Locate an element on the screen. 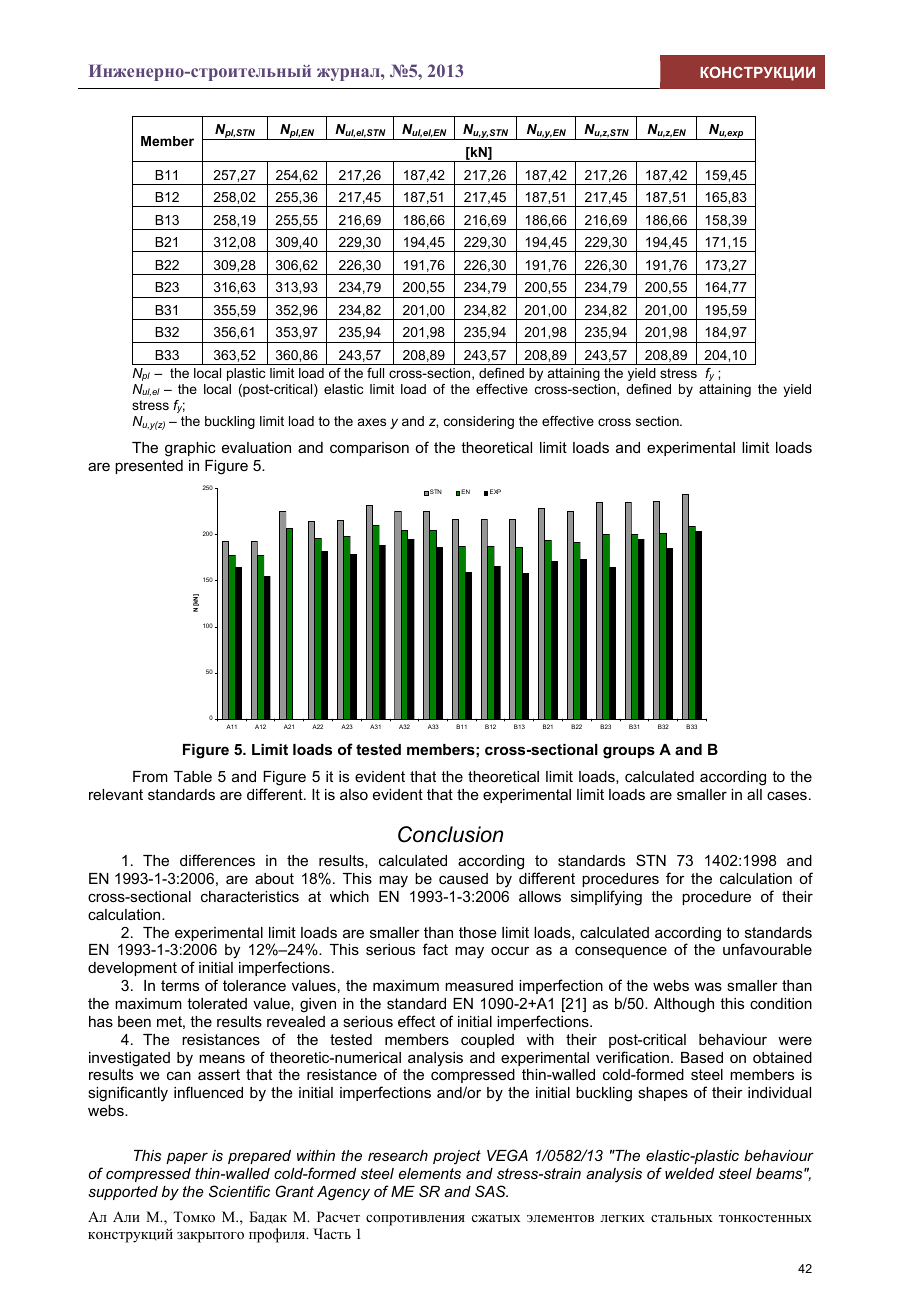  elements is located at coordinates (430, 1173).
